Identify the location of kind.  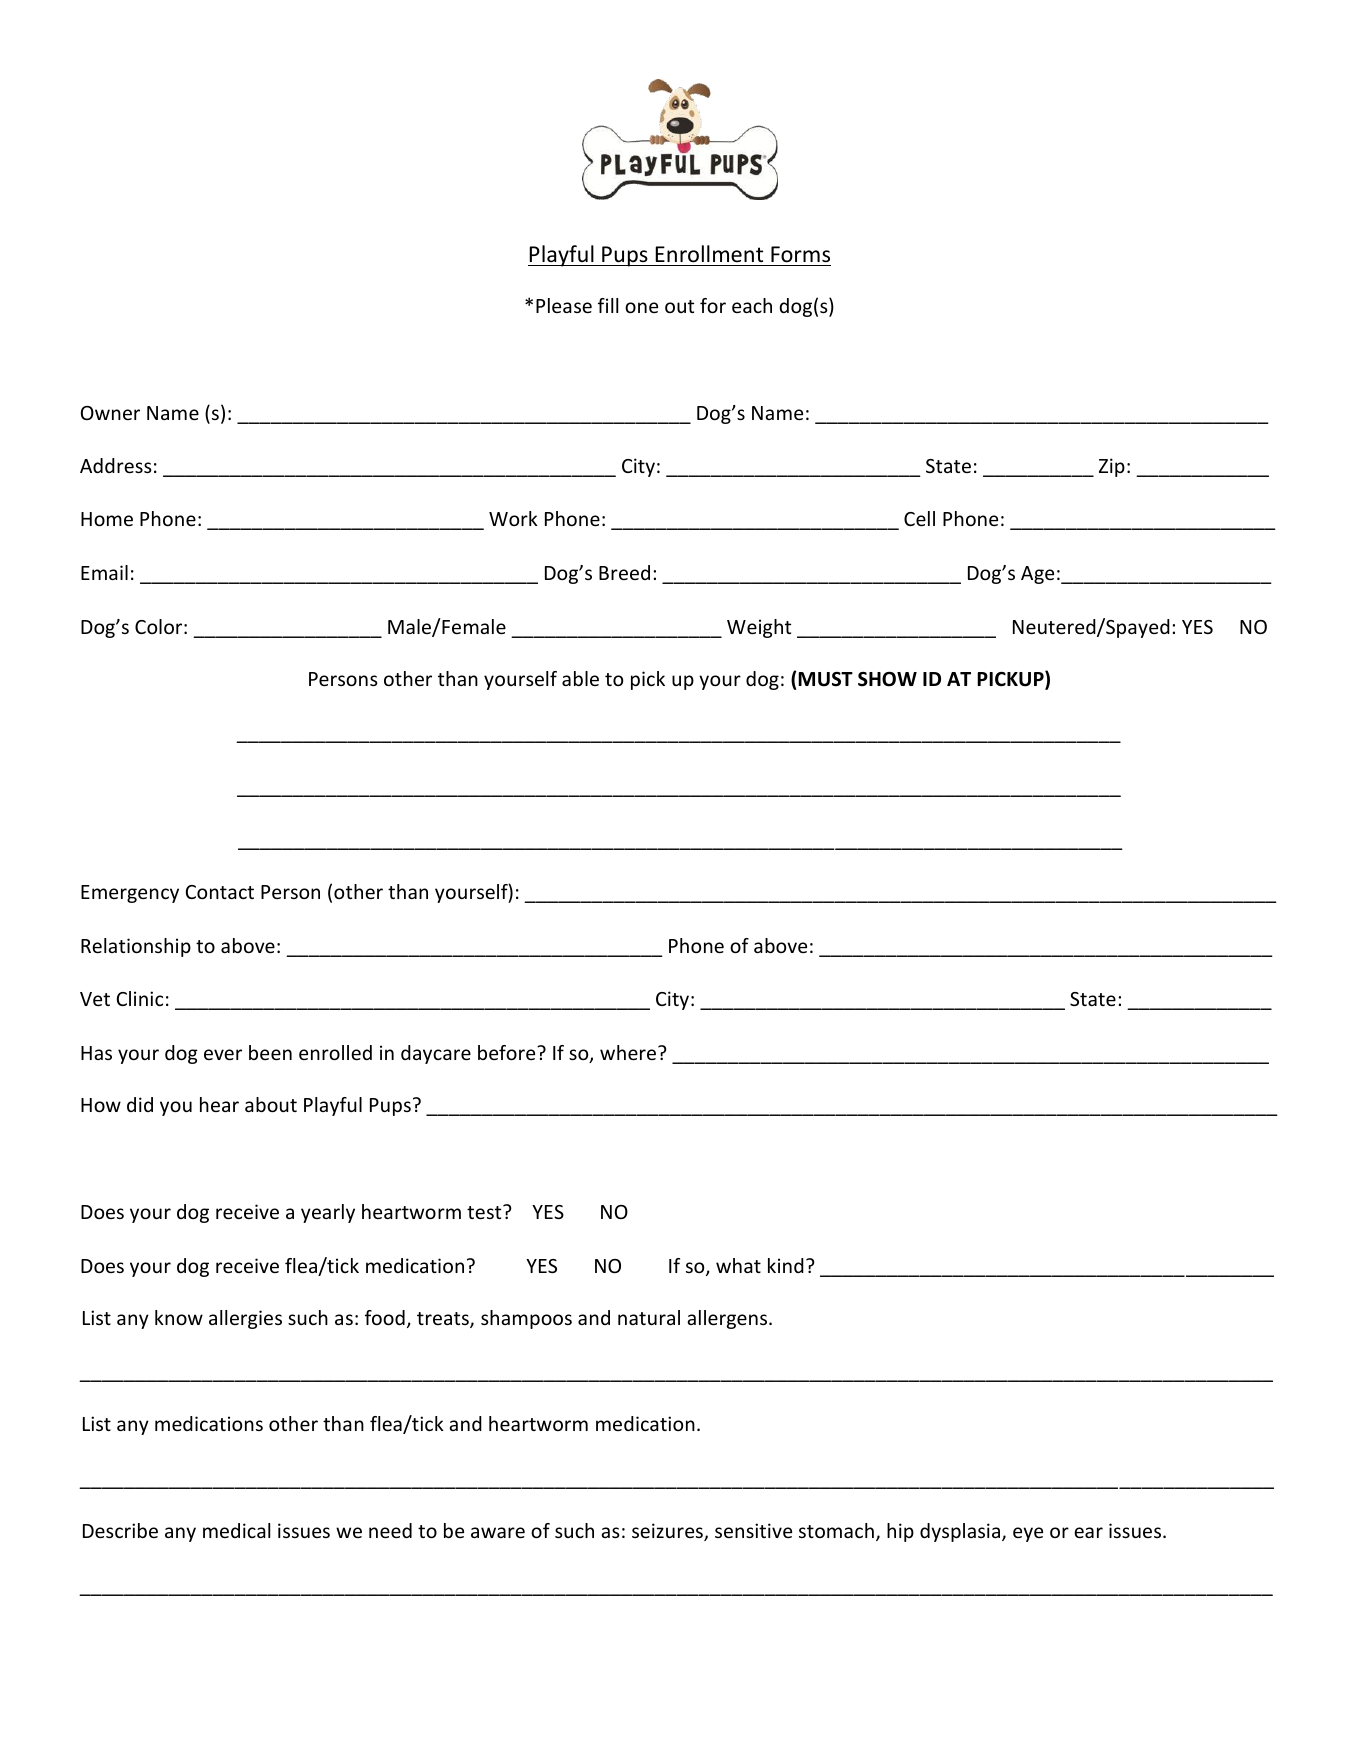
(786, 1265).
